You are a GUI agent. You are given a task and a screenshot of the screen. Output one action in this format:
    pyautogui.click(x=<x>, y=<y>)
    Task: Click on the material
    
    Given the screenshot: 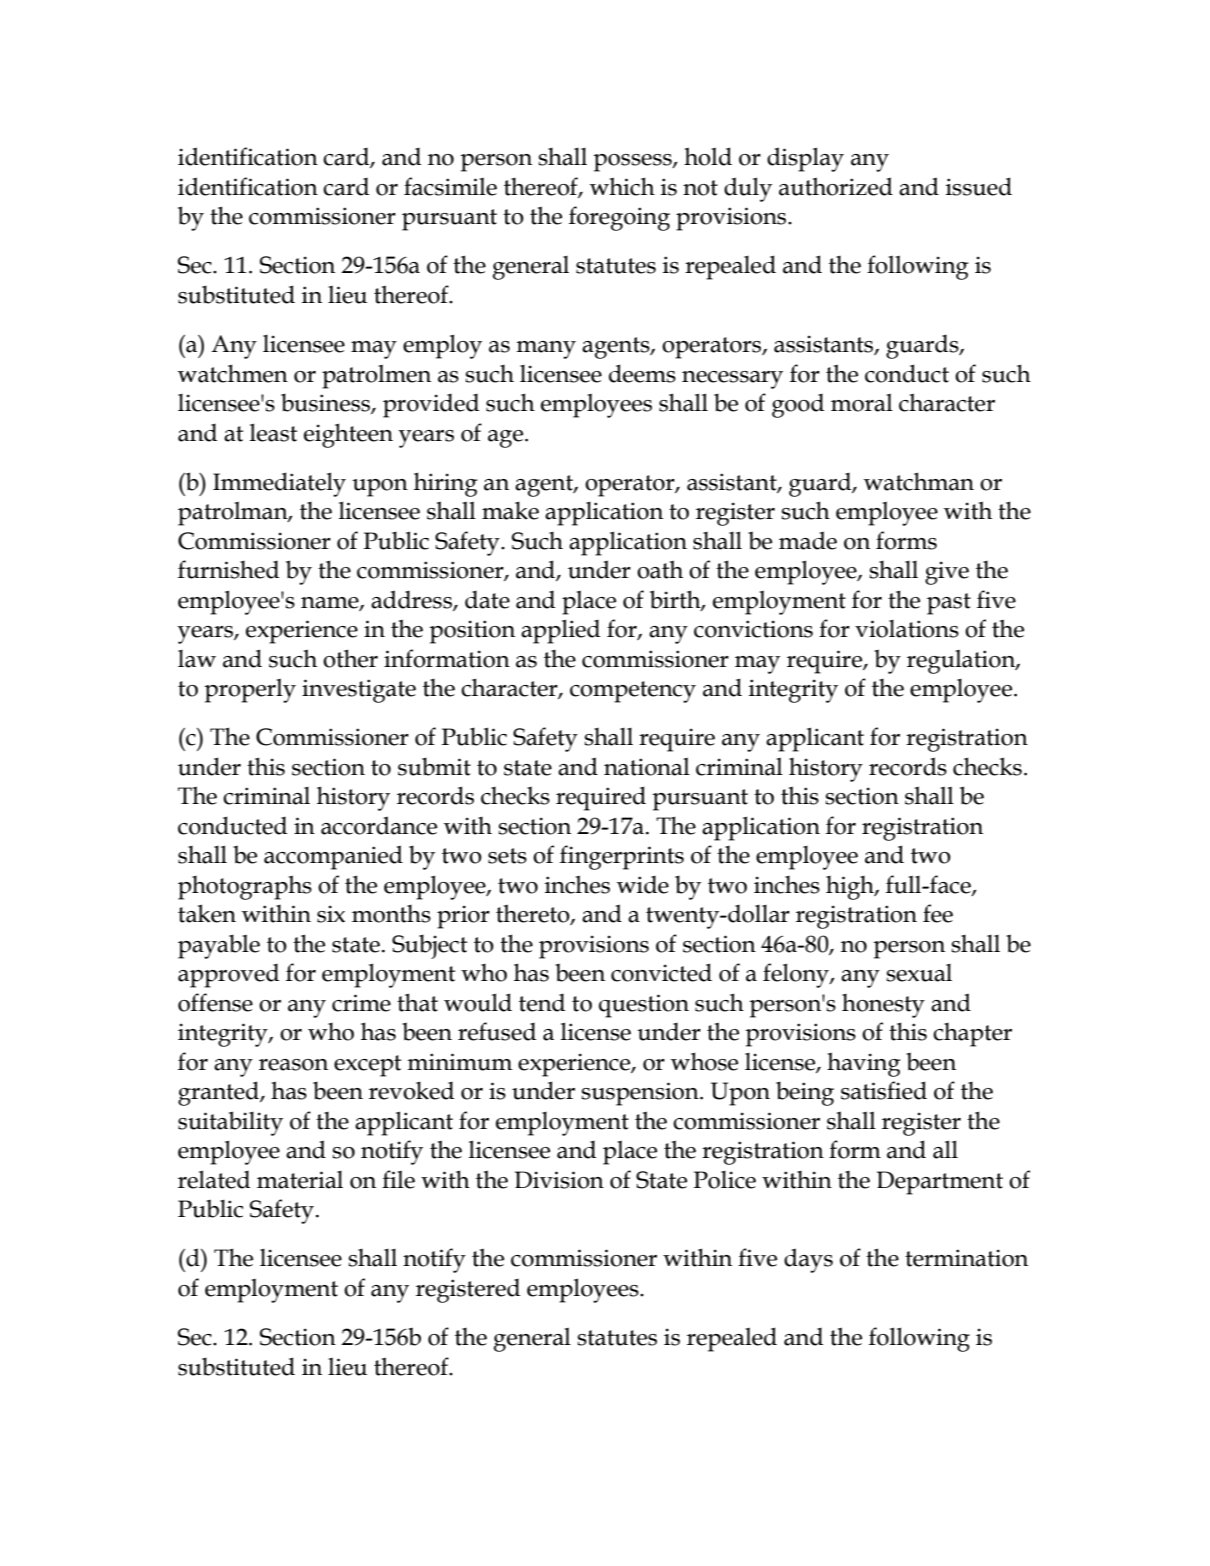 What is the action you would take?
    pyautogui.click(x=300, y=1180)
